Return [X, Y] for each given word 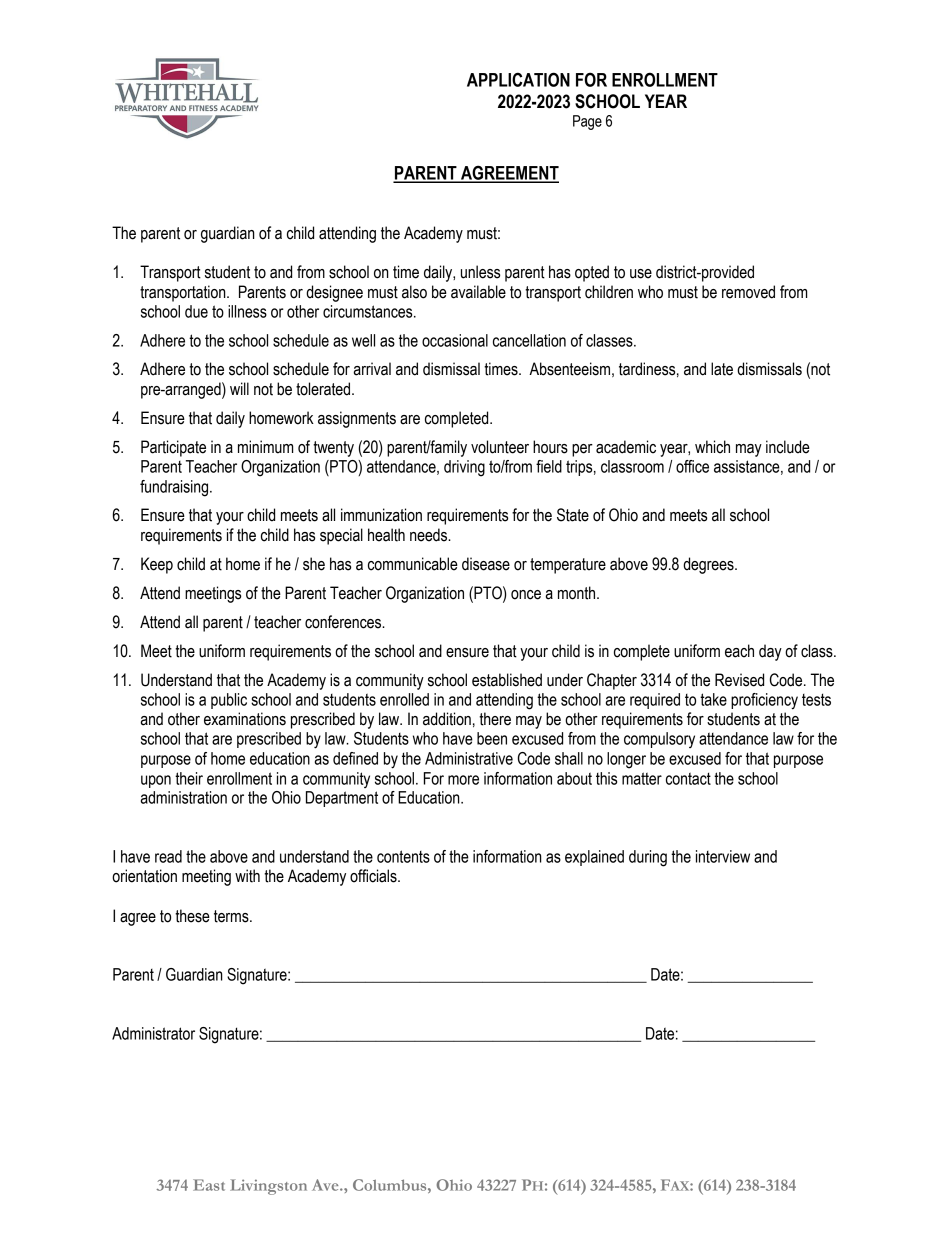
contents [403, 856]
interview [723, 856]
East [209, 1185]
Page [587, 122]
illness [247, 311]
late [722, 369]
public [229, 701]
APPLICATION [518, 79]
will [239, 388]
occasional [455, 340]
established [507, 680]
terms [232, 916]
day [770, 652]
